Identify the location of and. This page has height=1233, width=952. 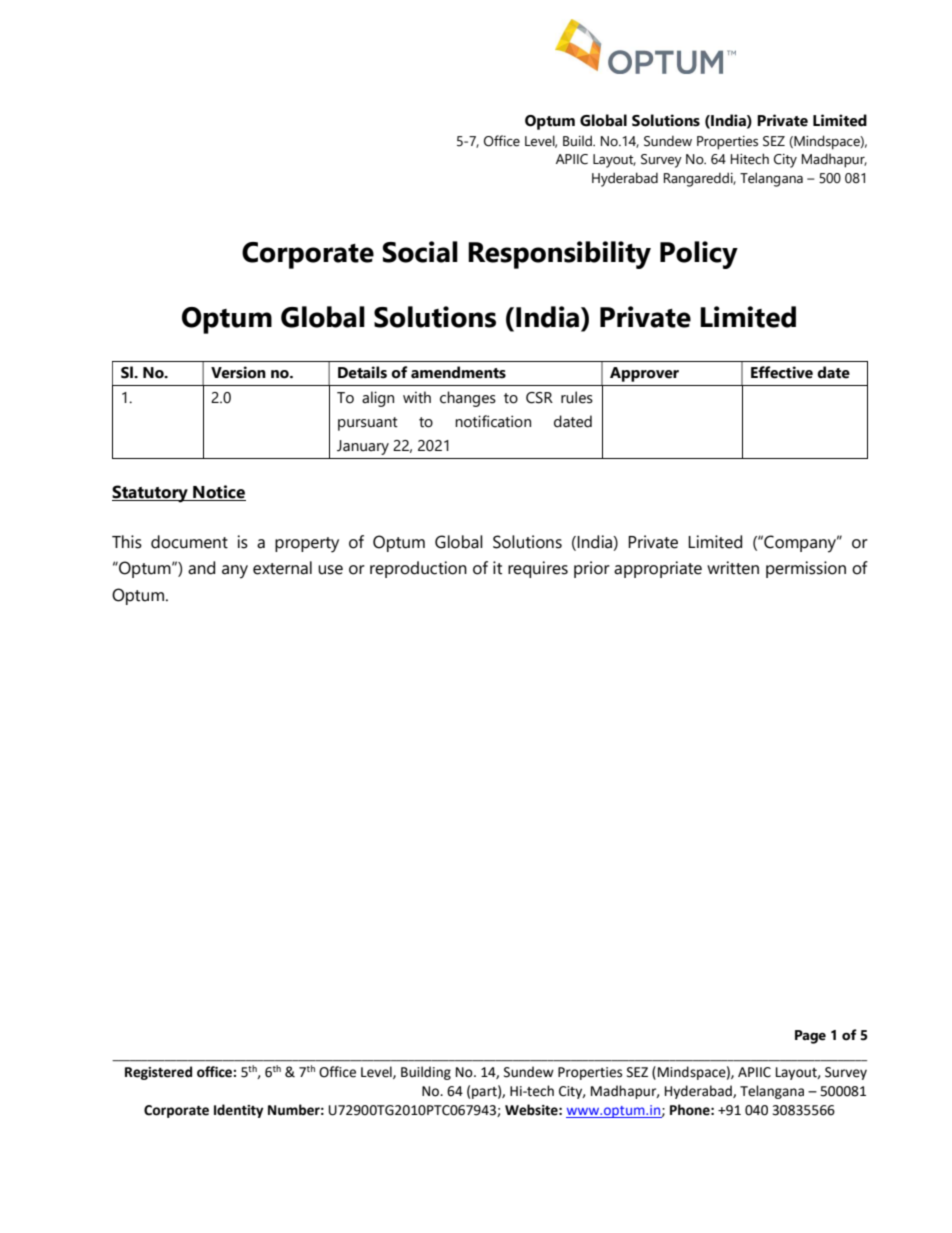
(201, 568).
